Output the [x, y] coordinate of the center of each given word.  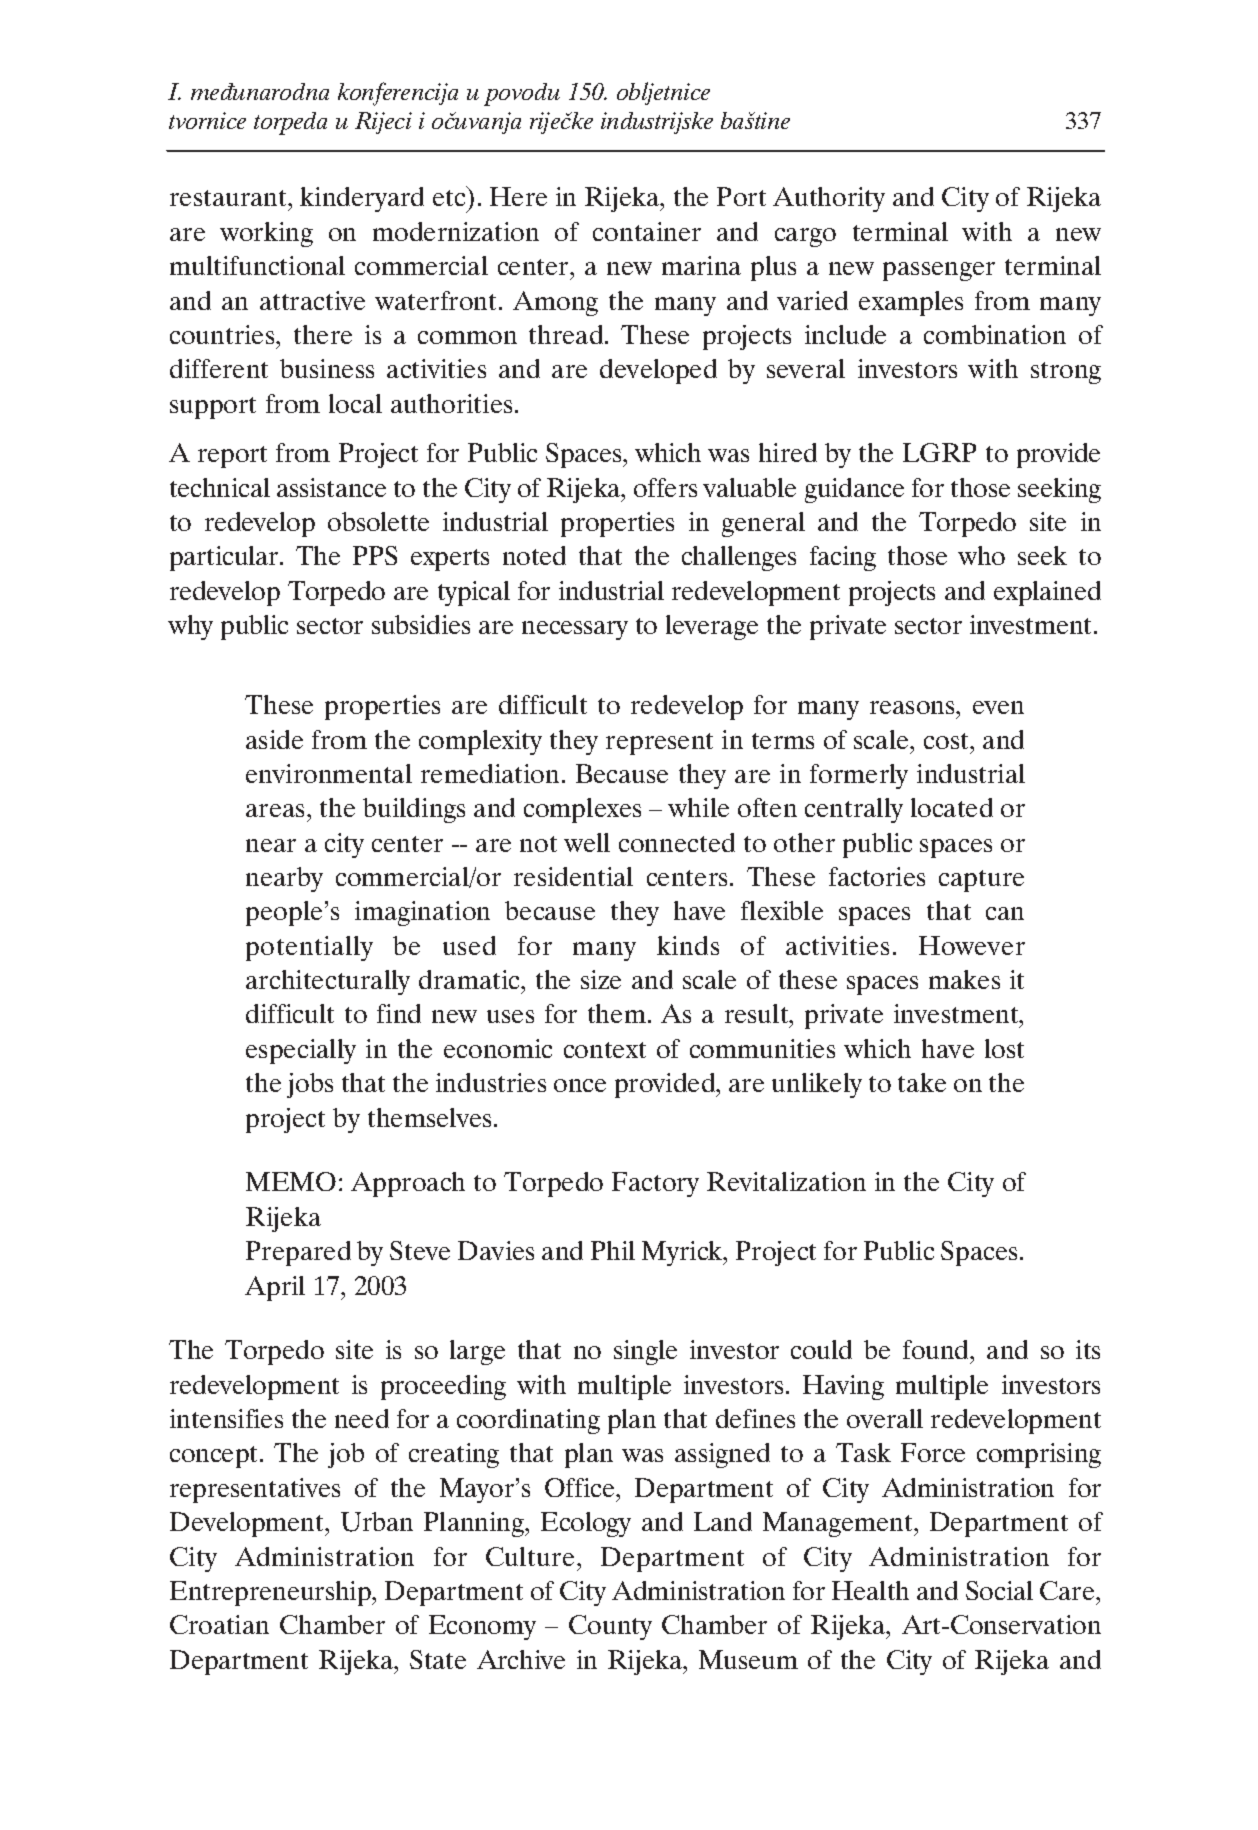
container [647, 231]
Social [999, 1590]
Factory [655, 1184]
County [610, 1627]
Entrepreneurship [271, 1593]
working [266, 234]
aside [274, 739]
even [998, 707]
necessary [575, 630]
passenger [939, 271]
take [922, 1082]
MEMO [291, 1181]
